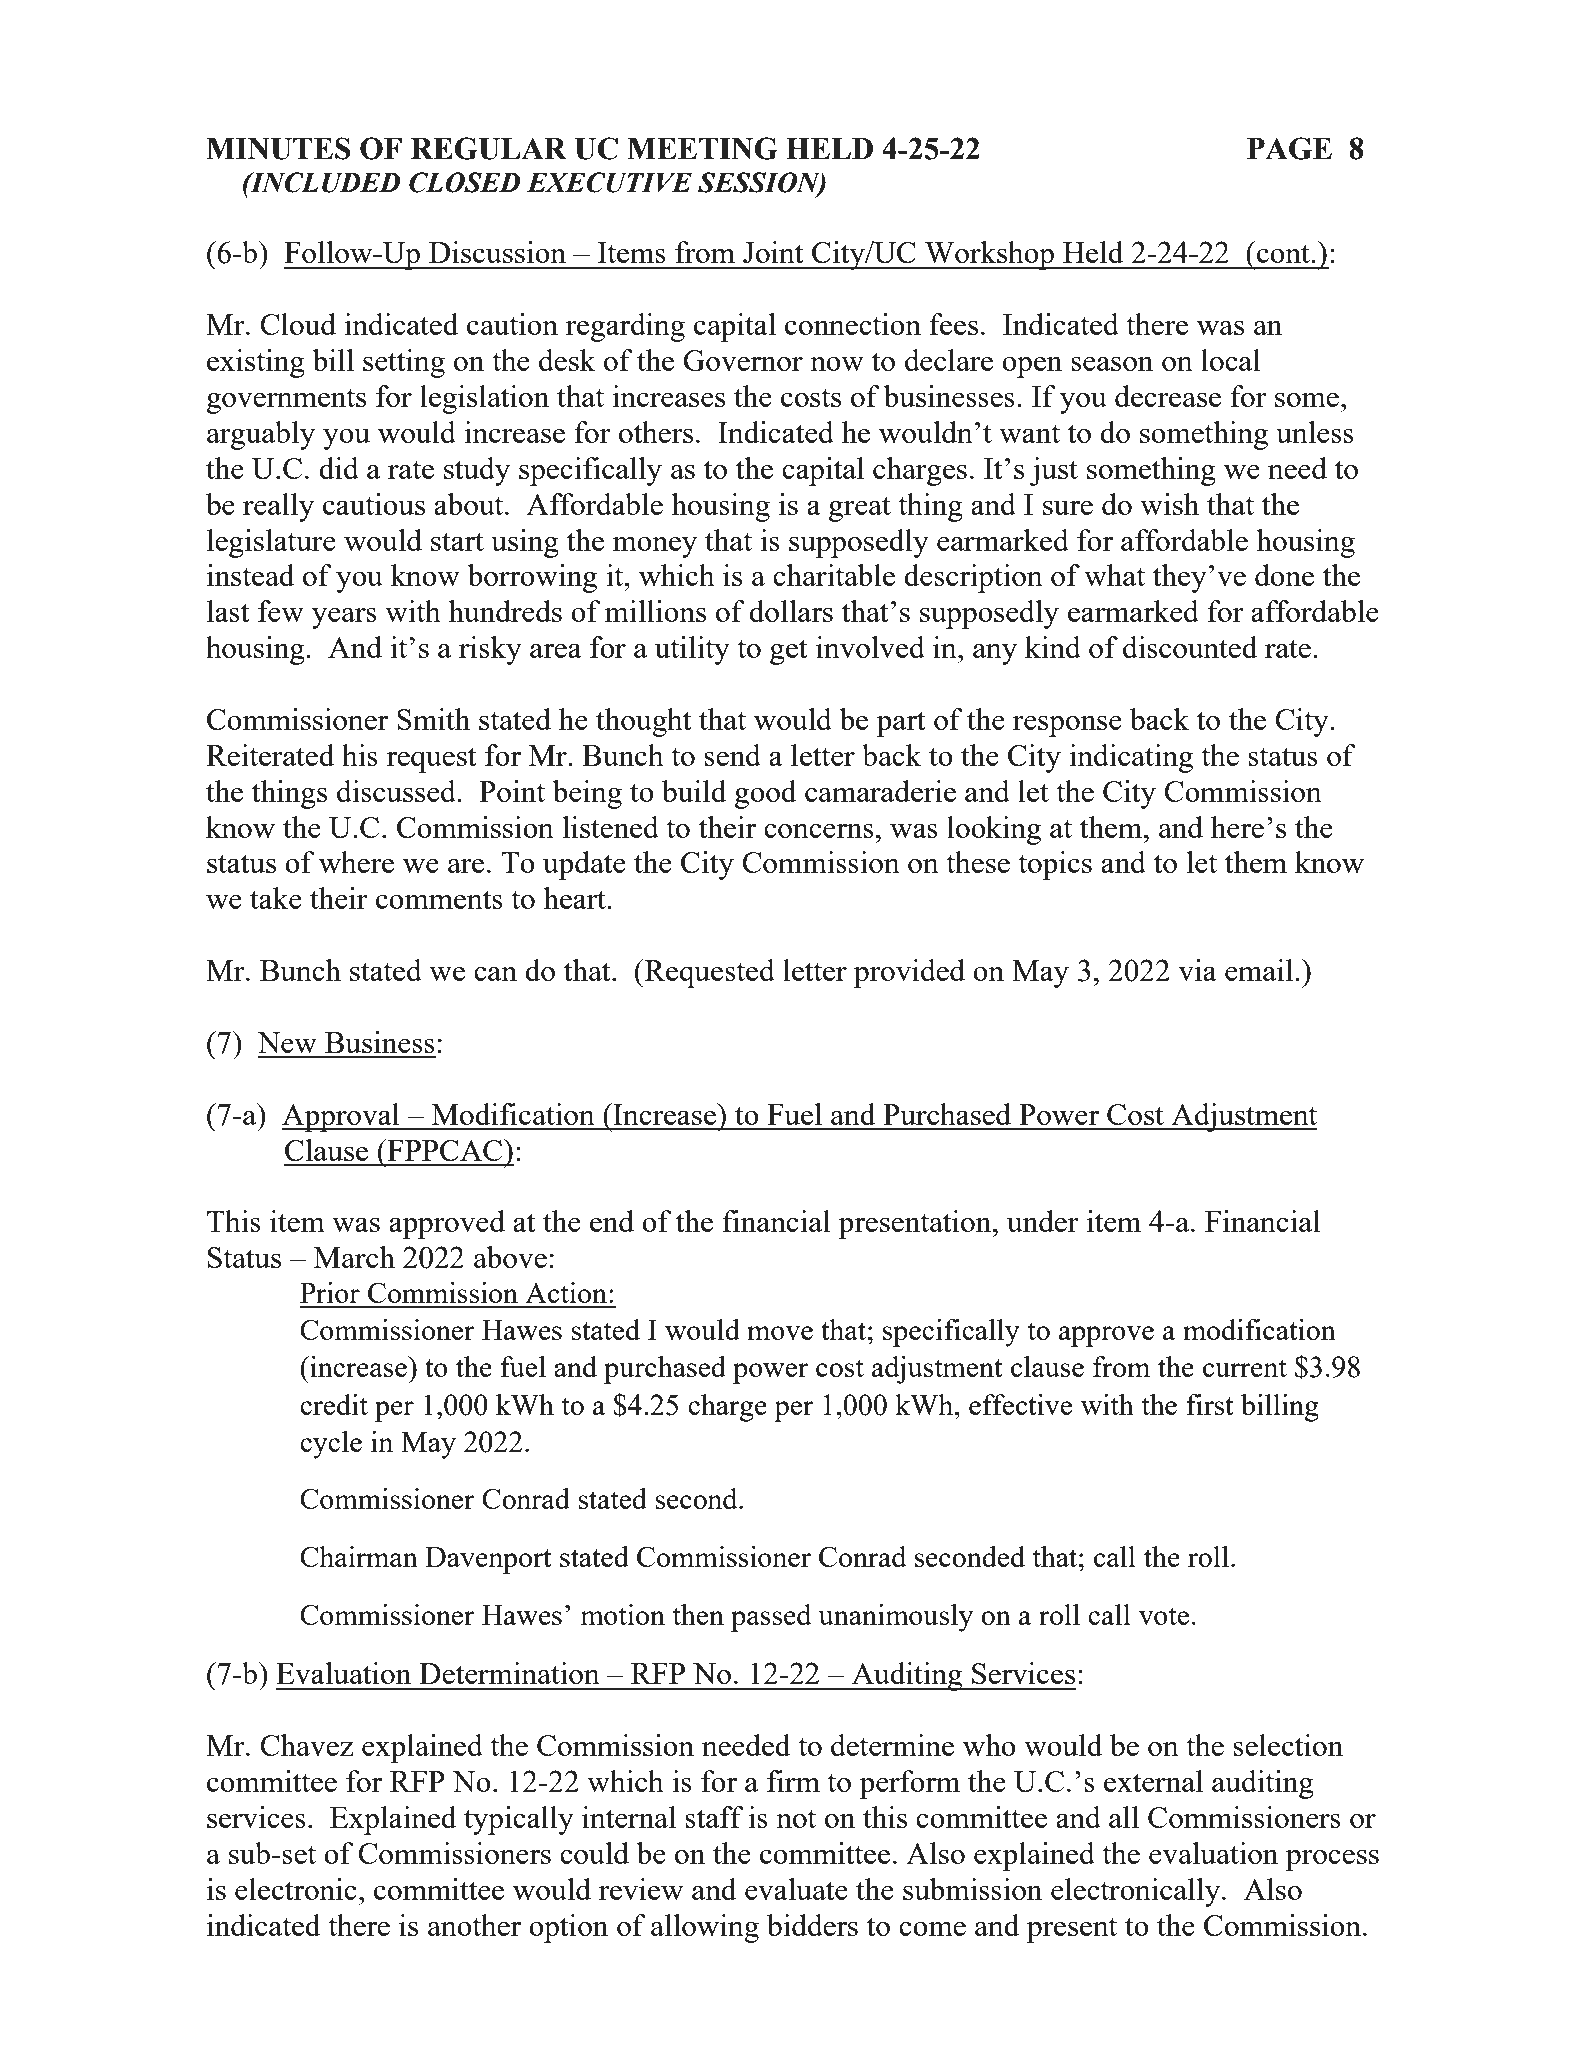 Image resolution: width=1592 pixels, height=2060 pixels. What do you see at coordinates (1284, 253) in the screenshot?
I see `cont` at bounding box center [1284, 253].
